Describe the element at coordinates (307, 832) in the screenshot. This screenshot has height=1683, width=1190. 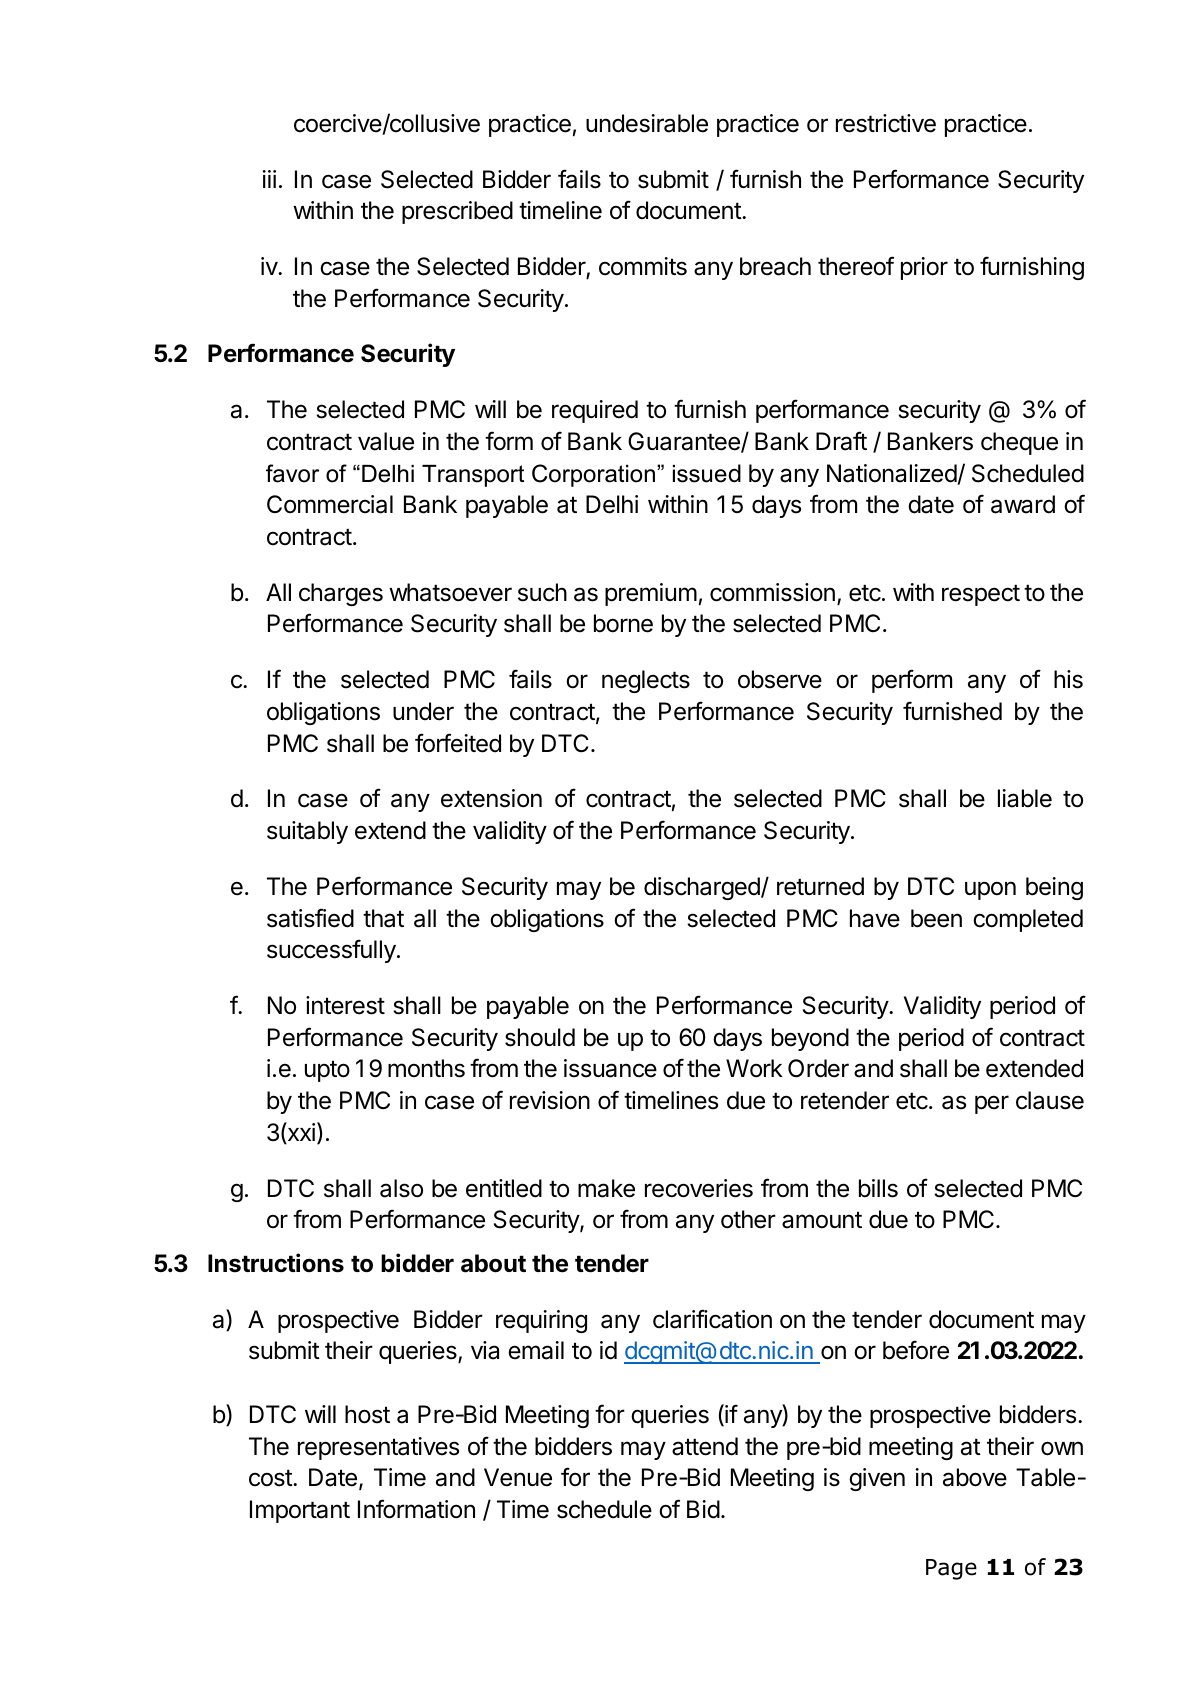
I see `suitably` at that location.
